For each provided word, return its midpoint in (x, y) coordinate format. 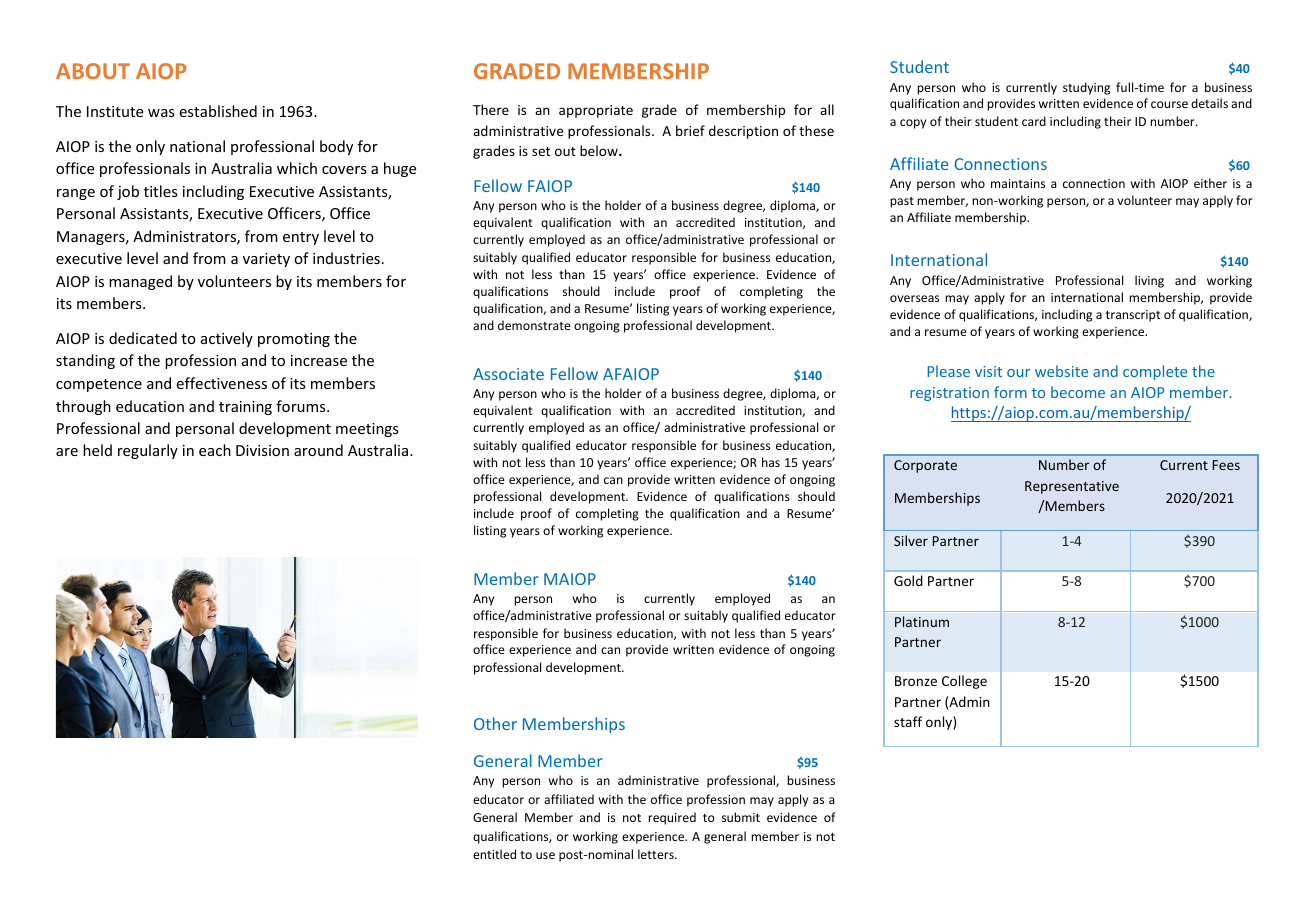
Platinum (922, 621)
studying (1086, 88)
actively (227, 339)
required (672, 818)
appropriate (596, 111)
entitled (494, 854)
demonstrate (534, 325)
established (218, 111)
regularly (148, 451)
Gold (908, 580)
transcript (1133, 316)
